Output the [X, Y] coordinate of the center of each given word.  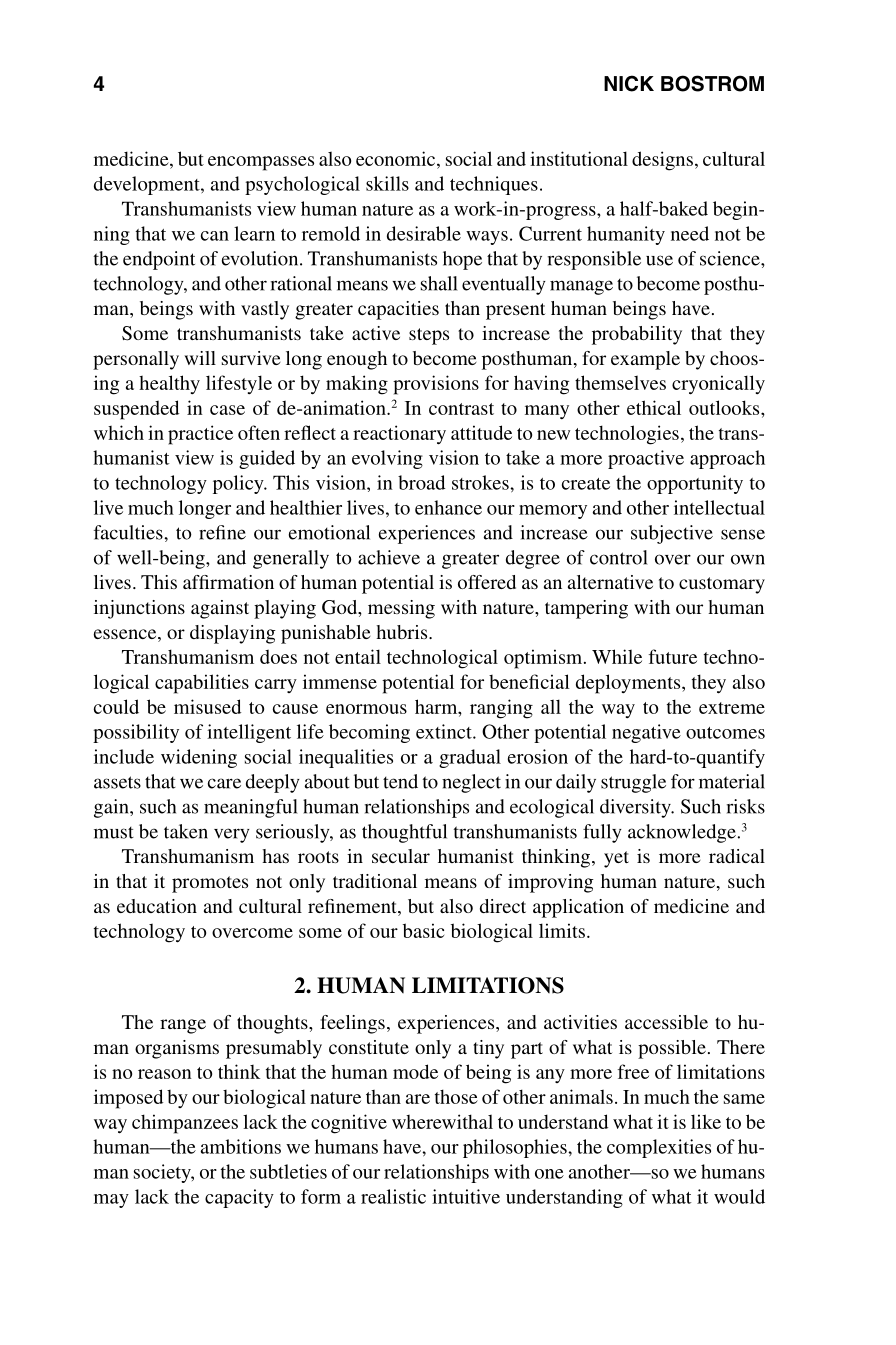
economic [397, 158]
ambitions [241, 1146]
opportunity [695, 484]
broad [421, 482]
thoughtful [404, 833]
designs [662, 161]
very [232, 835]
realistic [393, 1196]
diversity [636, 808]
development [148, 185]
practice [200, 435]
